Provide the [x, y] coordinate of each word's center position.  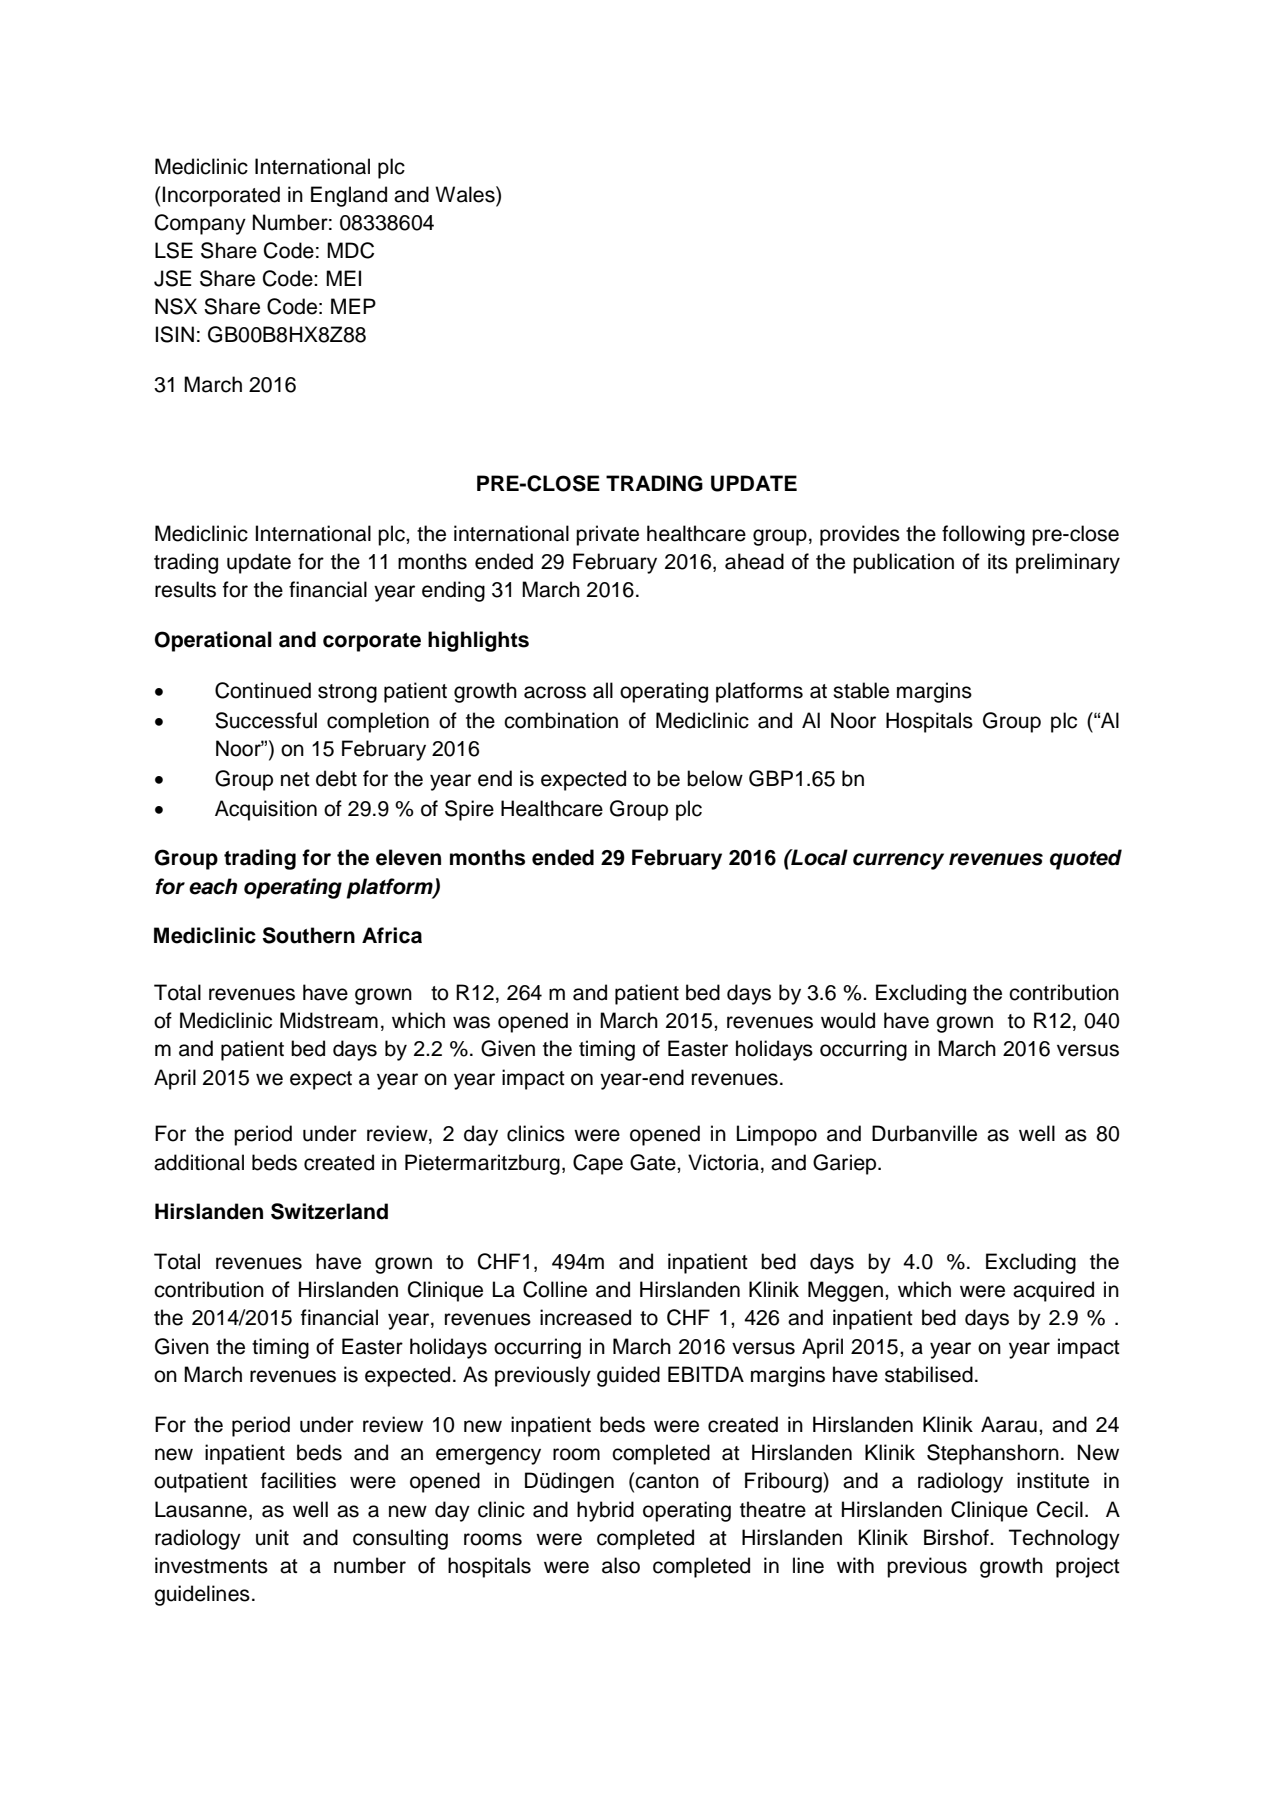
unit [272, 1537]
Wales [466, 194]
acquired [1053, 1291]
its [998, 561]
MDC [350, 250]
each [213, 886]
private [607, 535]
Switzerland [329, 1211]
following [983, 535]
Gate [654, 1162]
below [715, 778]
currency [898, 861]
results [185, 589]
